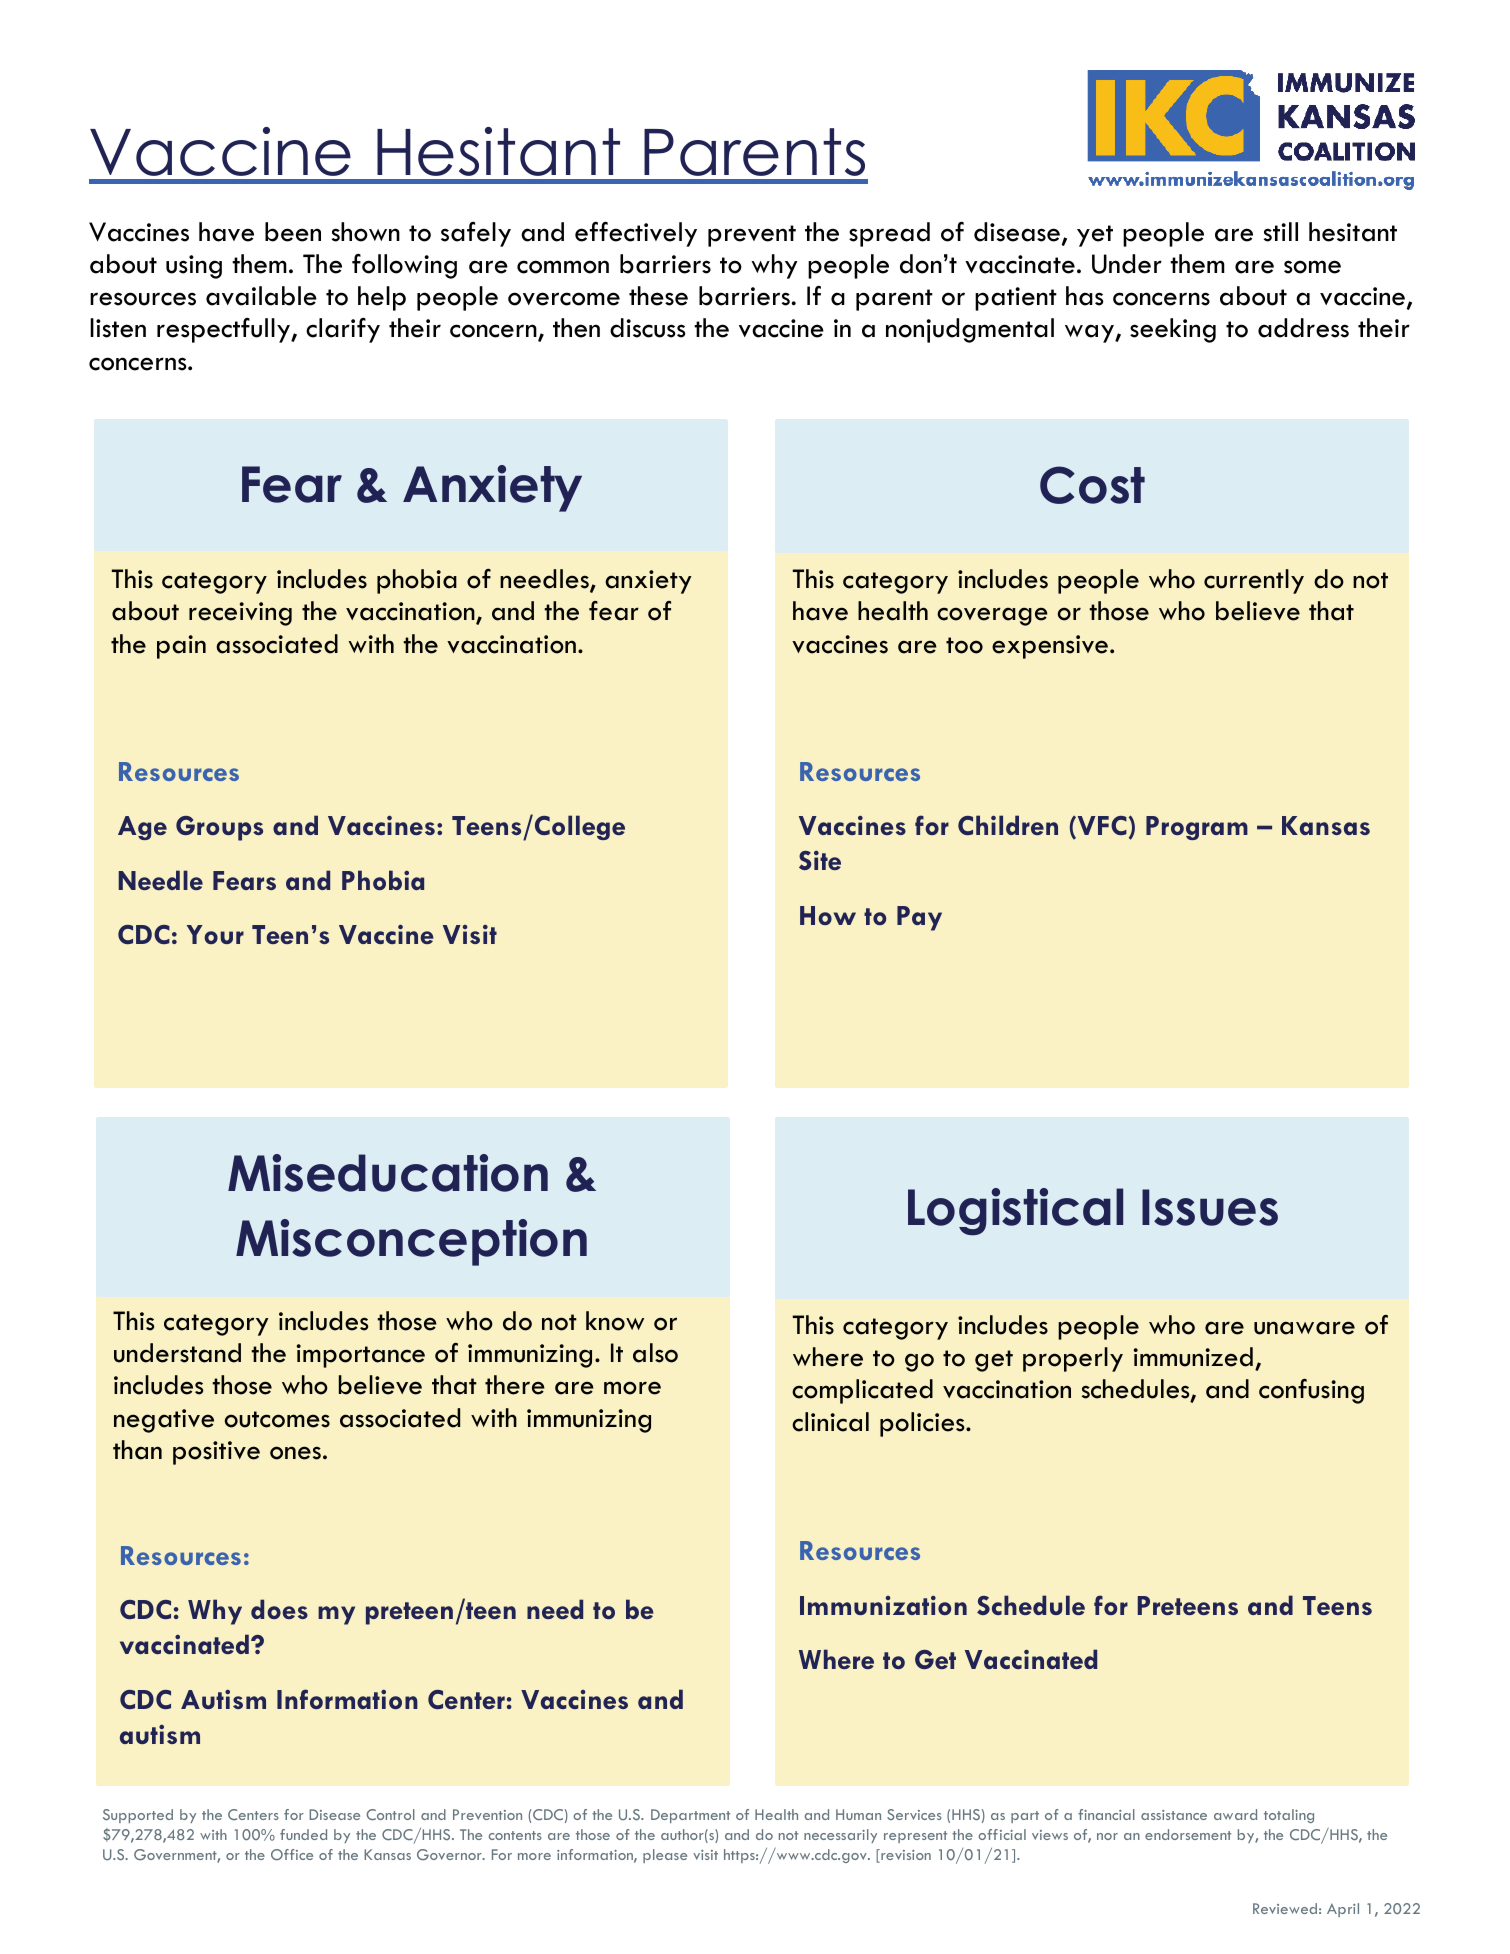 This screenshot has width=1510, height=1954. I want to click on available, so click(261, 296).
